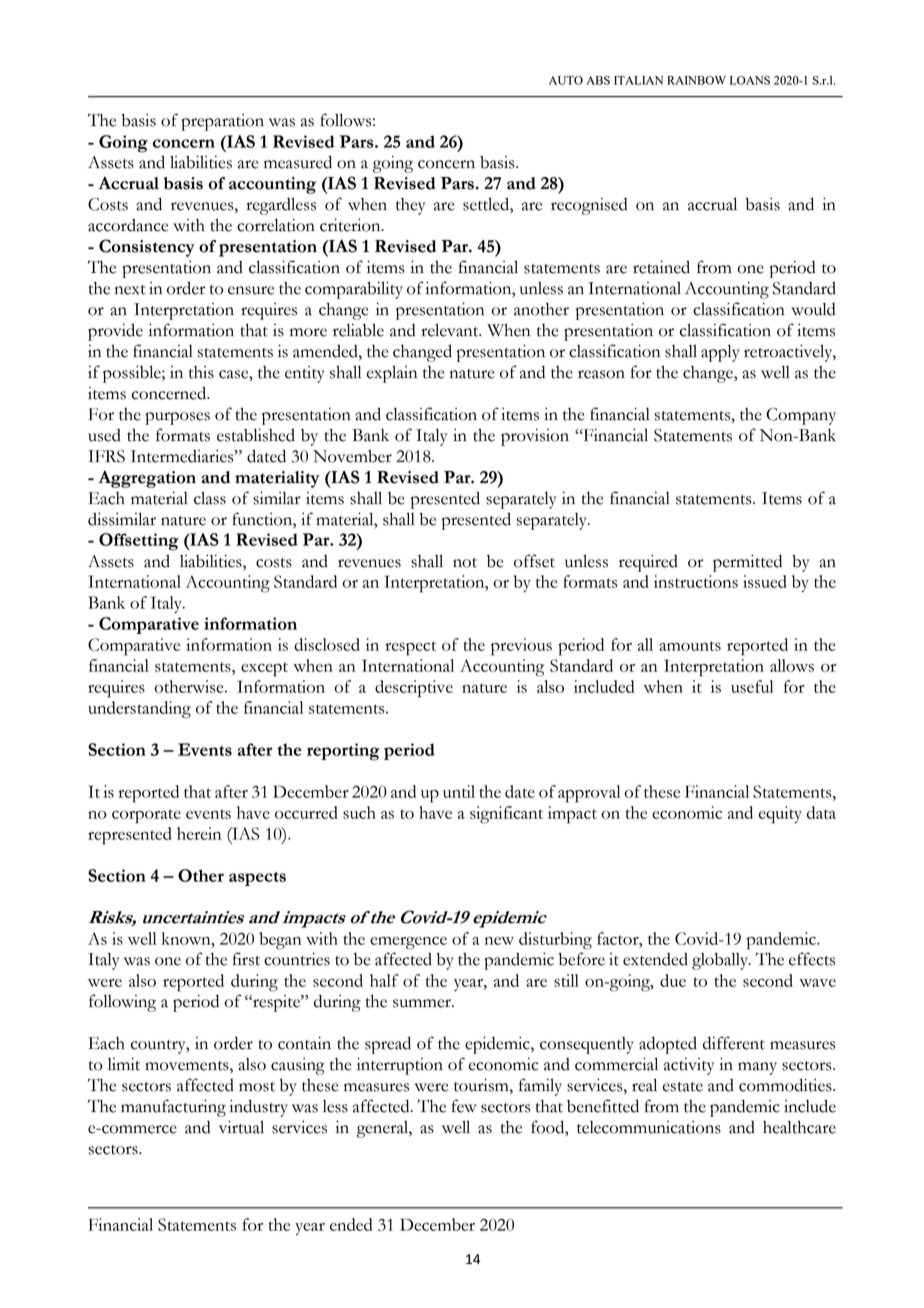  Describe the element at coordinates (410, 648) in the image. I see `respect` at that location.
